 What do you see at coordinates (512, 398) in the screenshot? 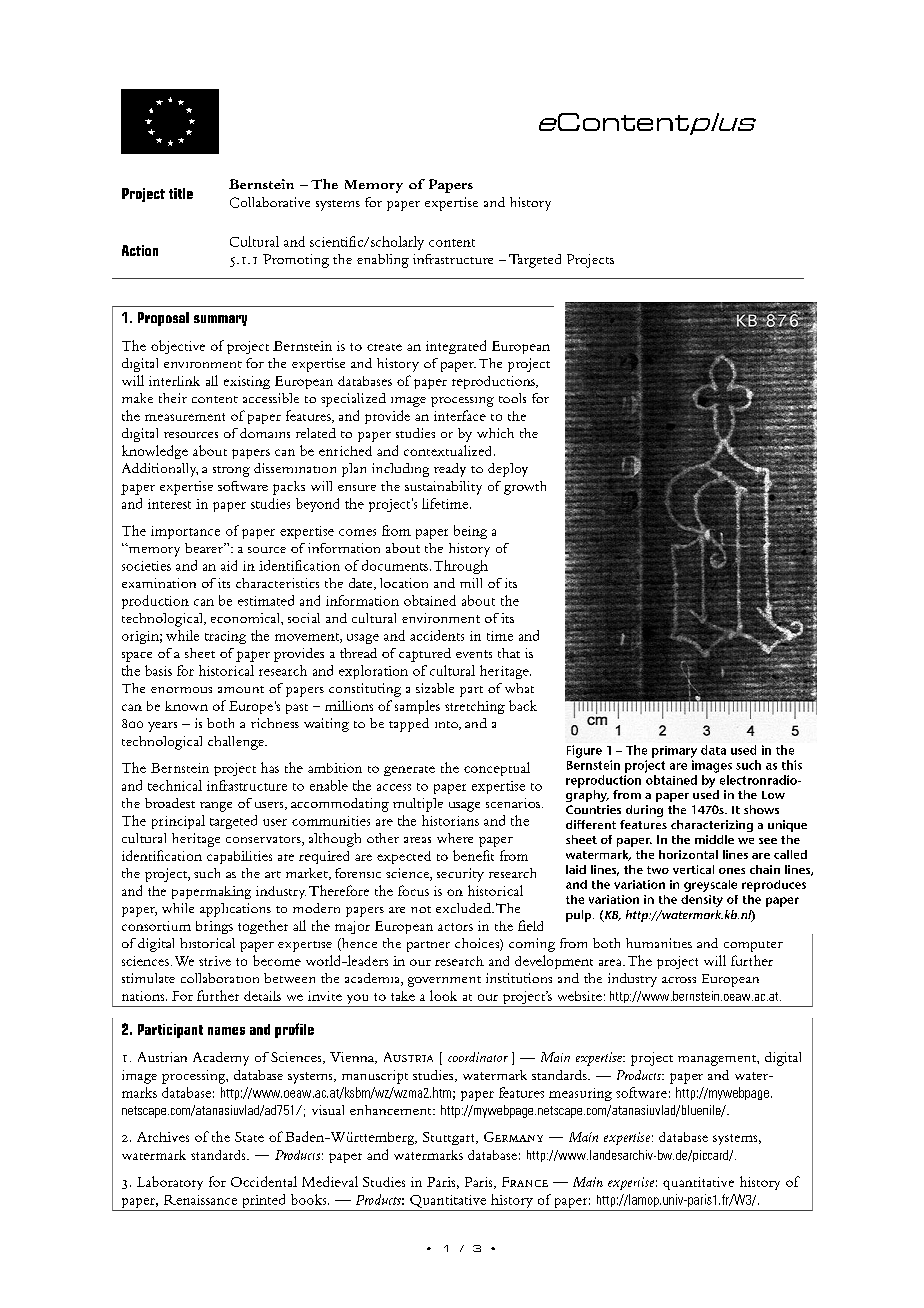
I see `tools` at bounding box center [512, 398].
